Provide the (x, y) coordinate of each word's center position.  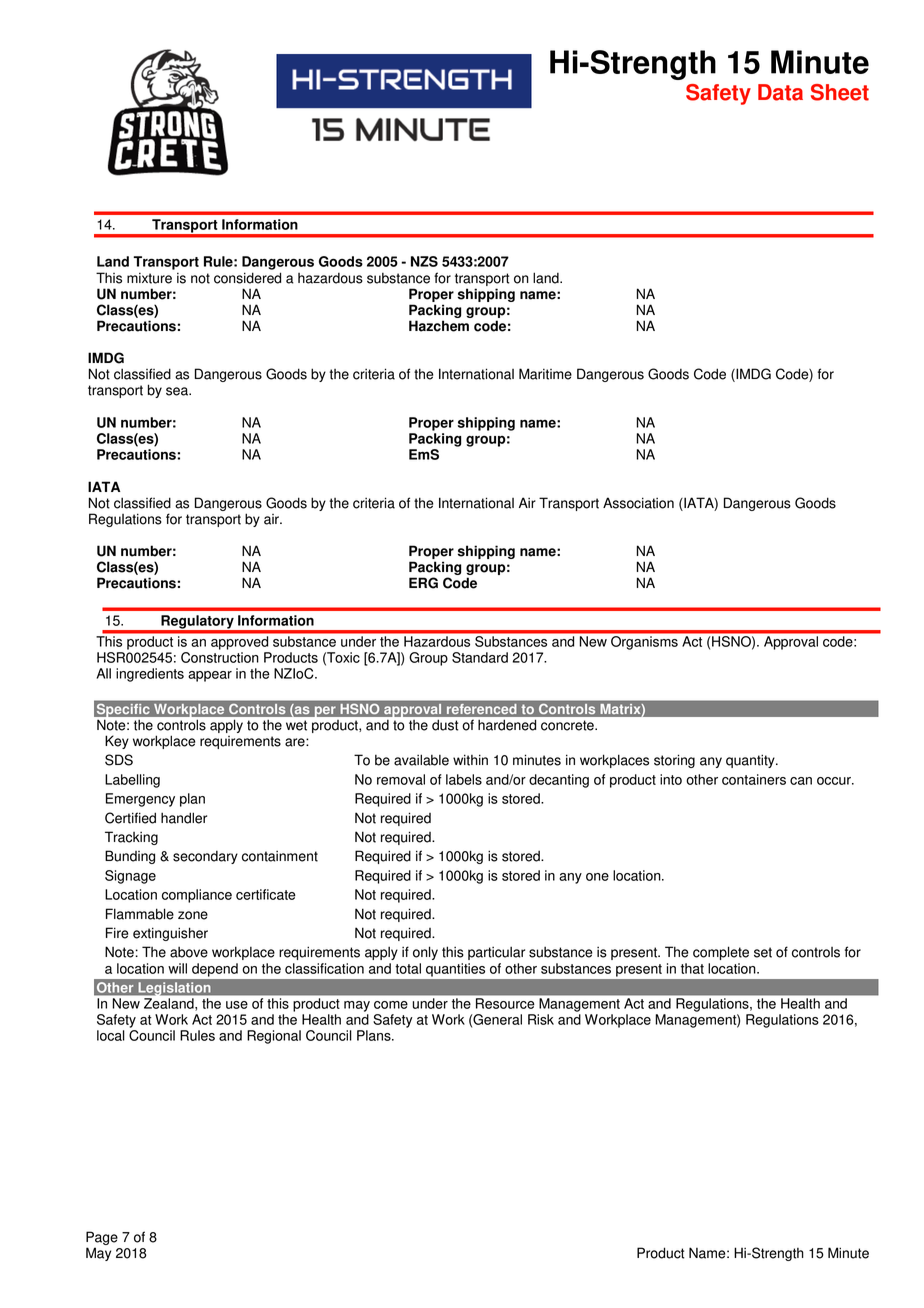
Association (638, 503)
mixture (149, 278)
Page (102, 1239)
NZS (424, 261)
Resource (505, 1003)
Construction (220, 657)
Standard (480, 657)
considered (247, 278)
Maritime (545, 374)
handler (184, 818)
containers (754, 779)
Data (780, 92)
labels (464, 779)
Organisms (644, 643)
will (177, 968)
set (763, 952)
